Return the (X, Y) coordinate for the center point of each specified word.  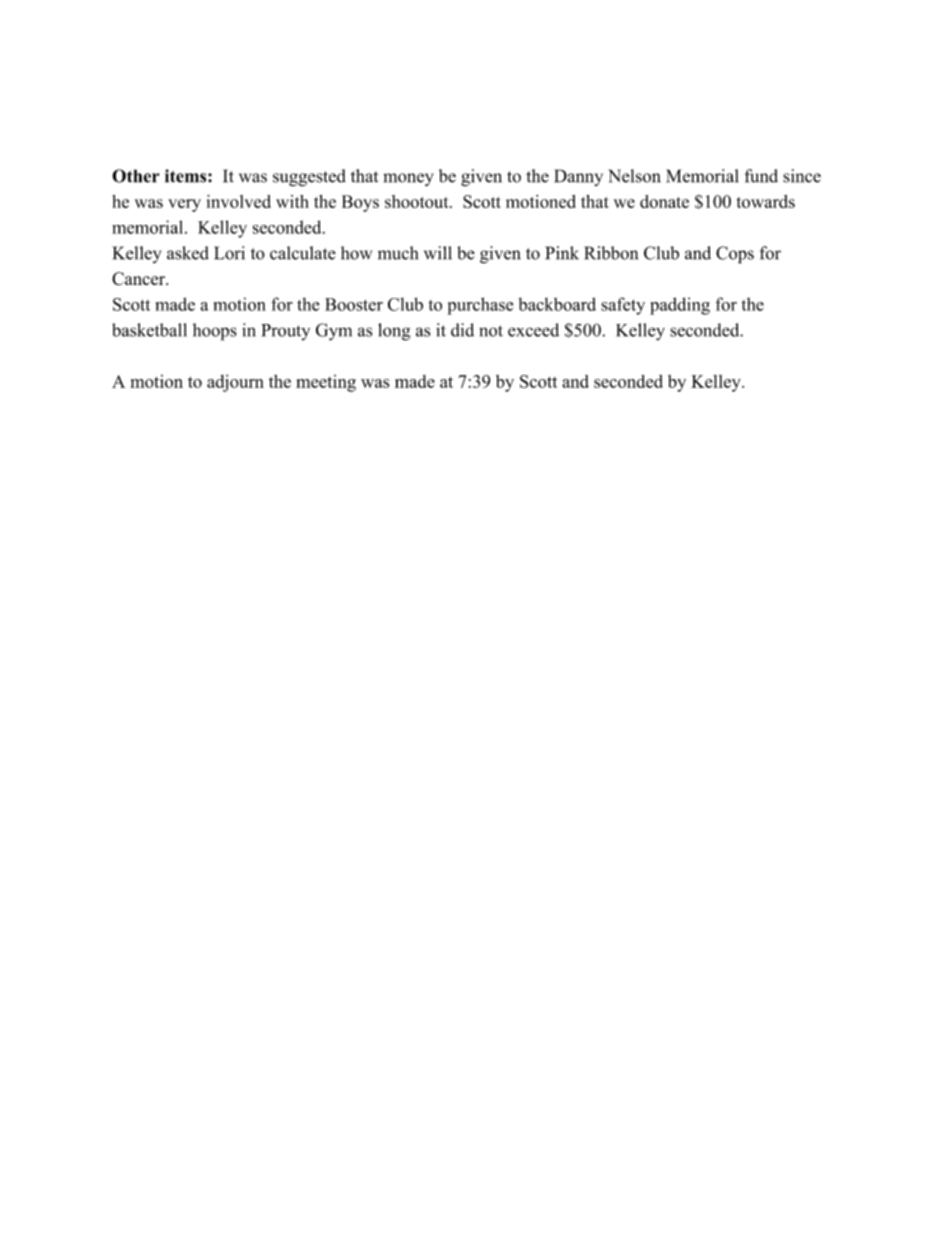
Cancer (139, 279)
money (408, 179)
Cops (735, 255)
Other (136, 176)
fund (761, 176)
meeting (326, 383)
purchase (480, 306)
